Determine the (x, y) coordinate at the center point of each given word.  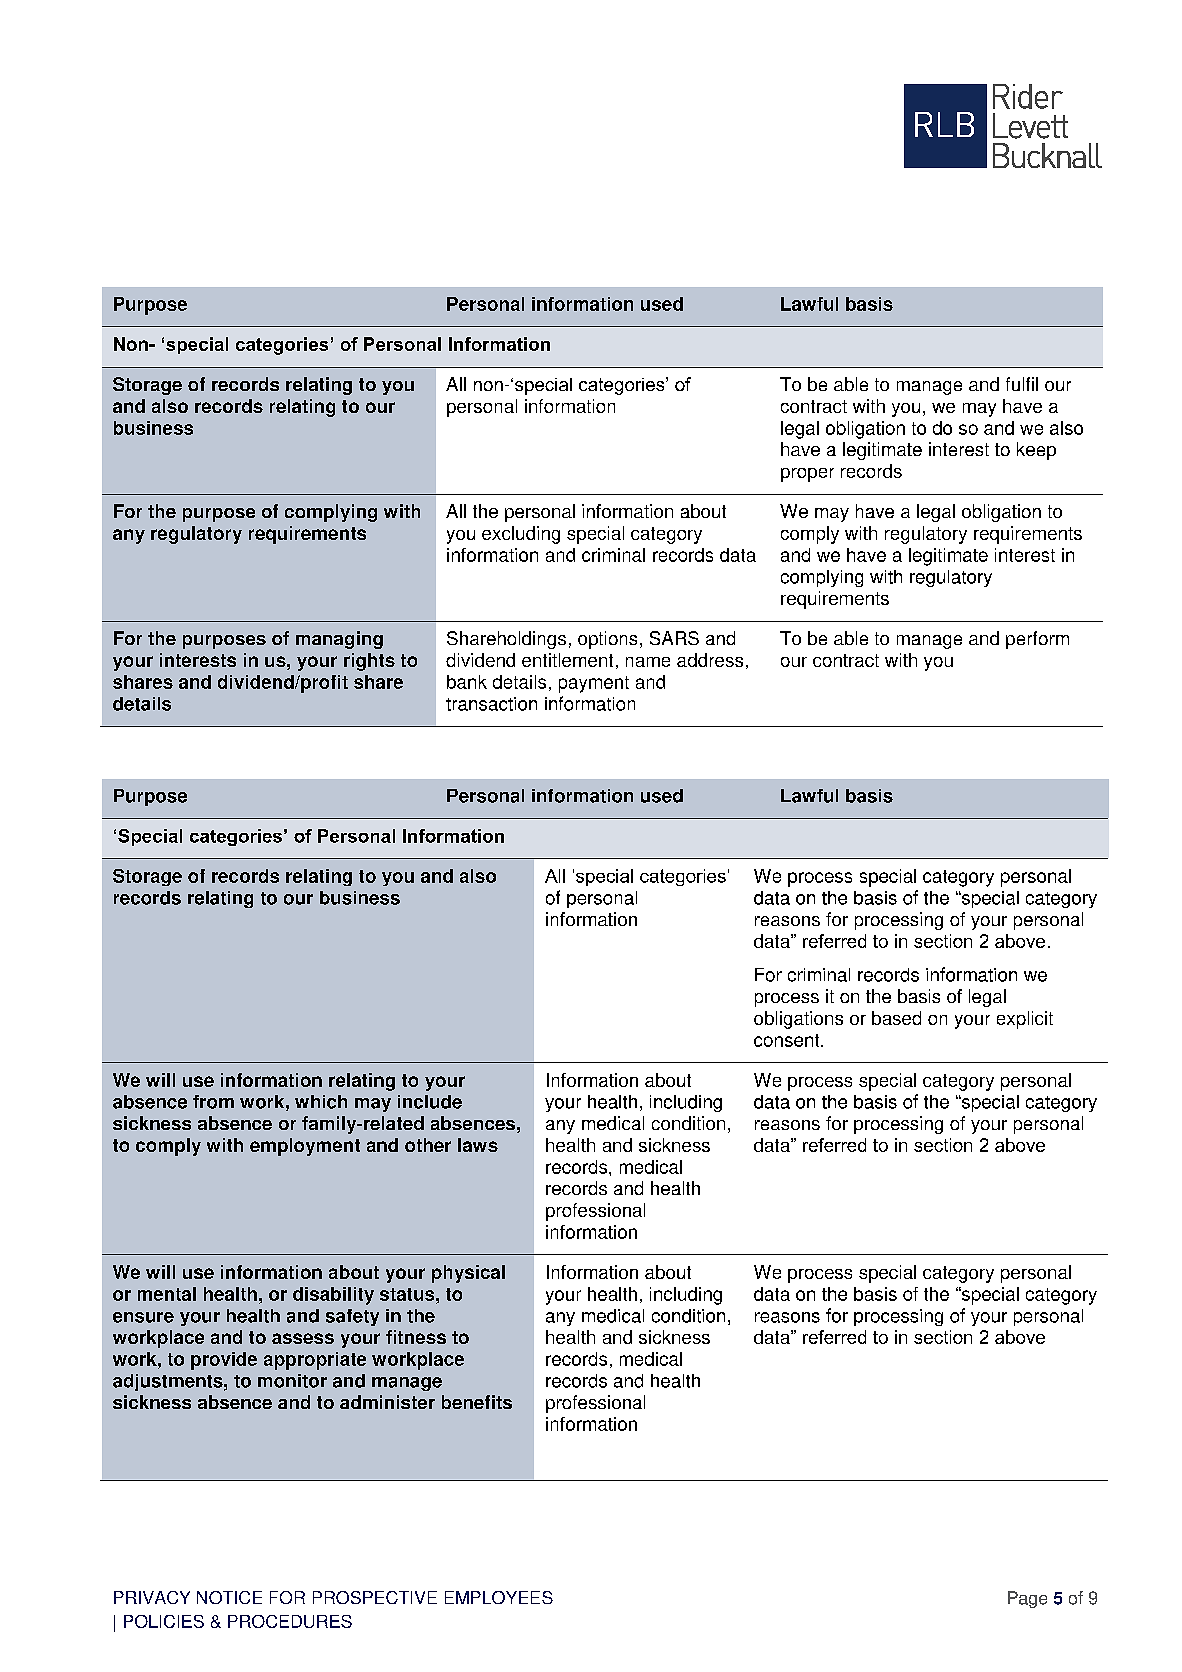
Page (1027, 1599)
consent (788, 1040)
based (896, 1018)
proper (807, 475)
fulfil (1022, 384)
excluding (521, 535)
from (213, 1102)
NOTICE (229, 1597)
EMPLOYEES (499, 1597)
